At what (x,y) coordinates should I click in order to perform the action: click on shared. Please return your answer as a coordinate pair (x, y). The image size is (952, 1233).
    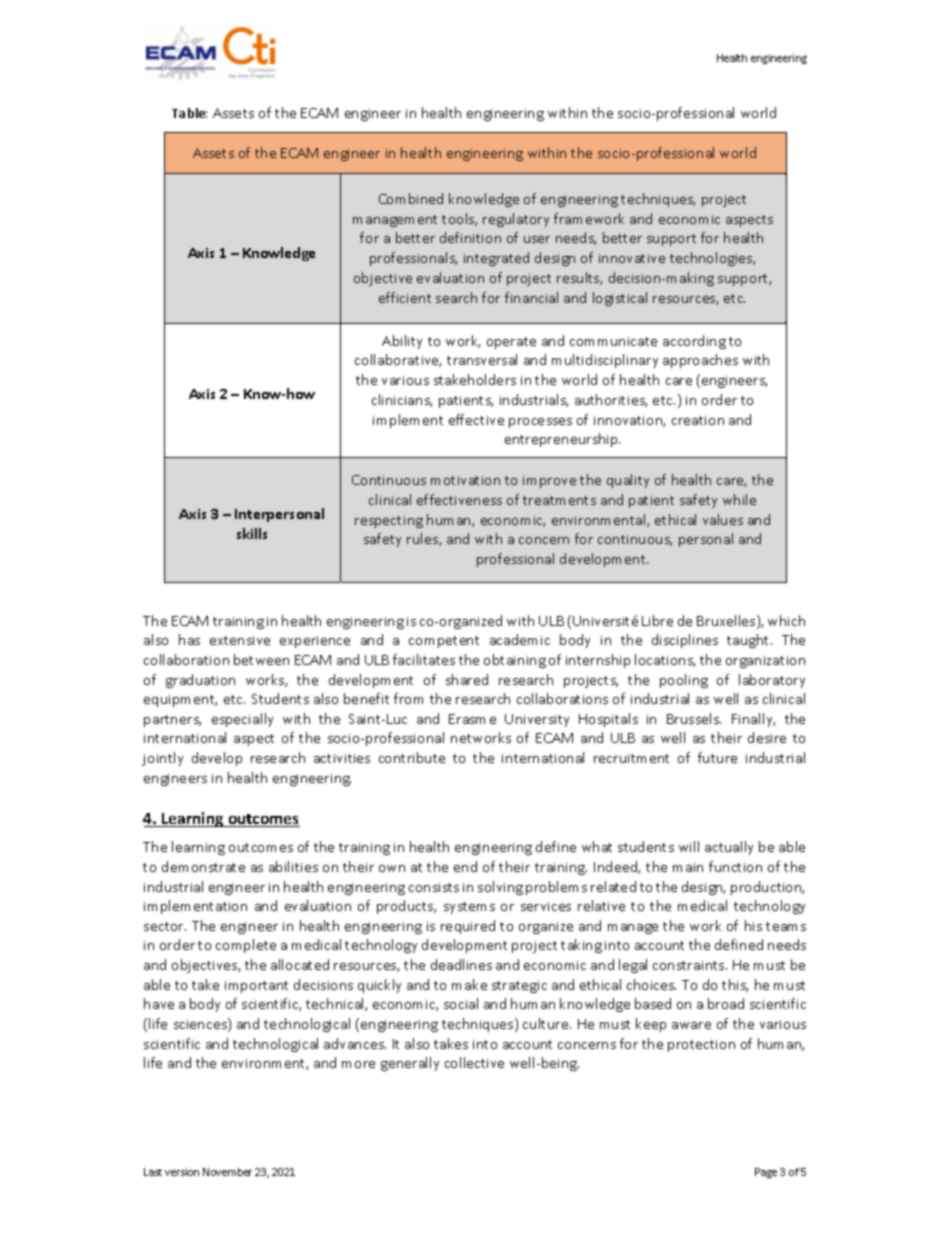
    Looking at the image, I should click on (467, 679).
